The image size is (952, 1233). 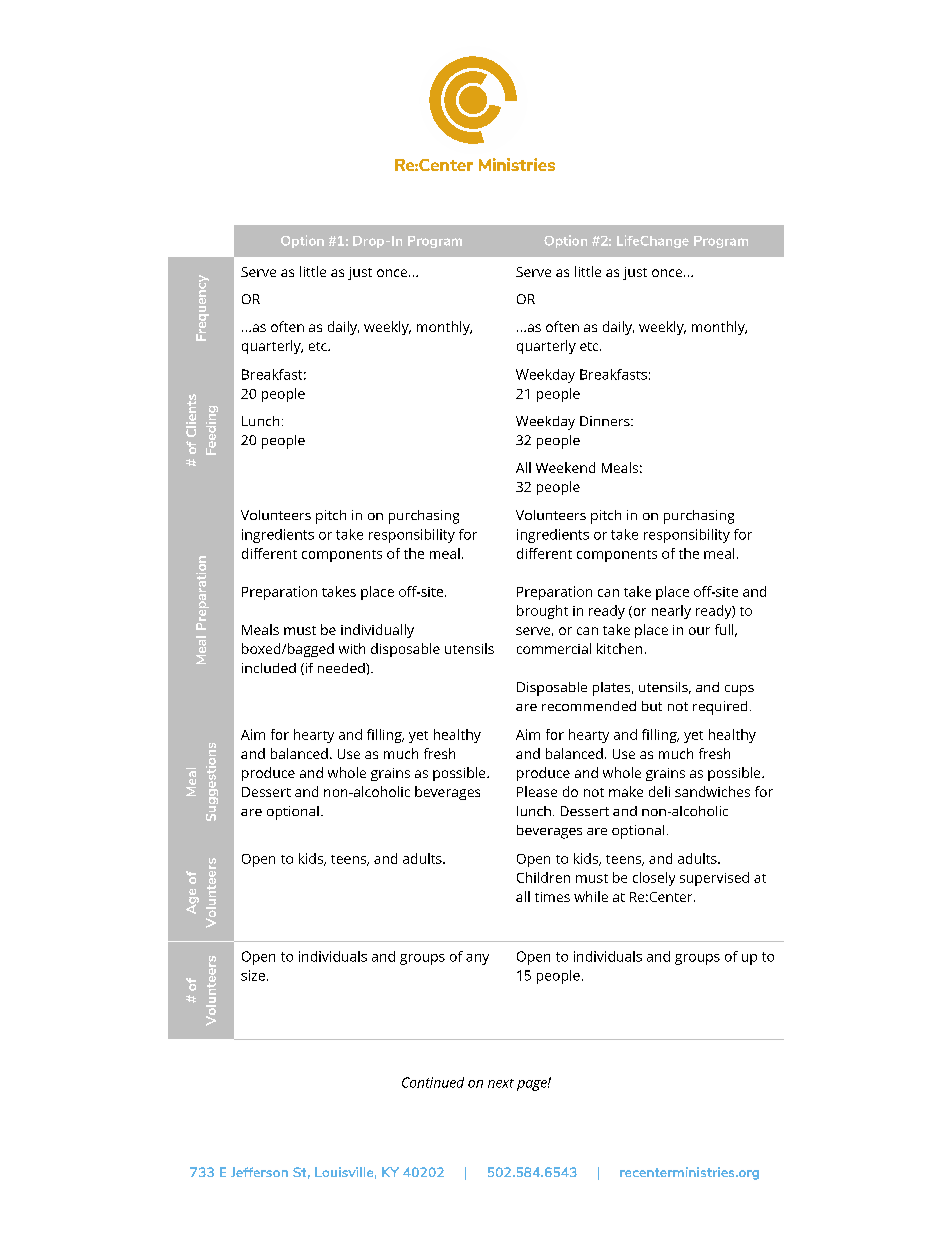 What do you see at coordinates (565, 467) in the screenshot?
I see `Weekend` at bounding box center [565, 467].
